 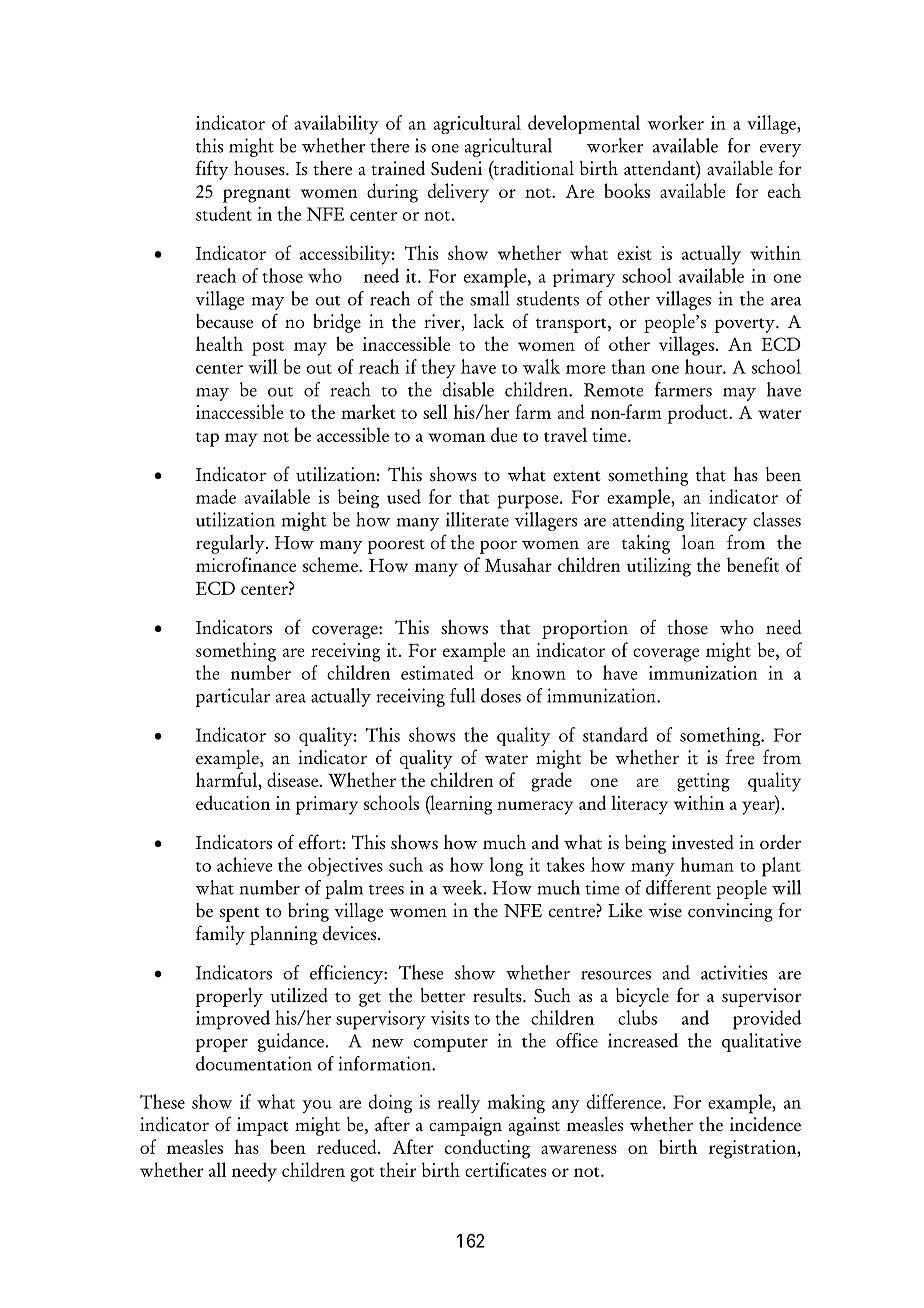 What do you see at coordinates (765, 1124) in the document?
I see `incidence` at bounding box center [765, 1124].
